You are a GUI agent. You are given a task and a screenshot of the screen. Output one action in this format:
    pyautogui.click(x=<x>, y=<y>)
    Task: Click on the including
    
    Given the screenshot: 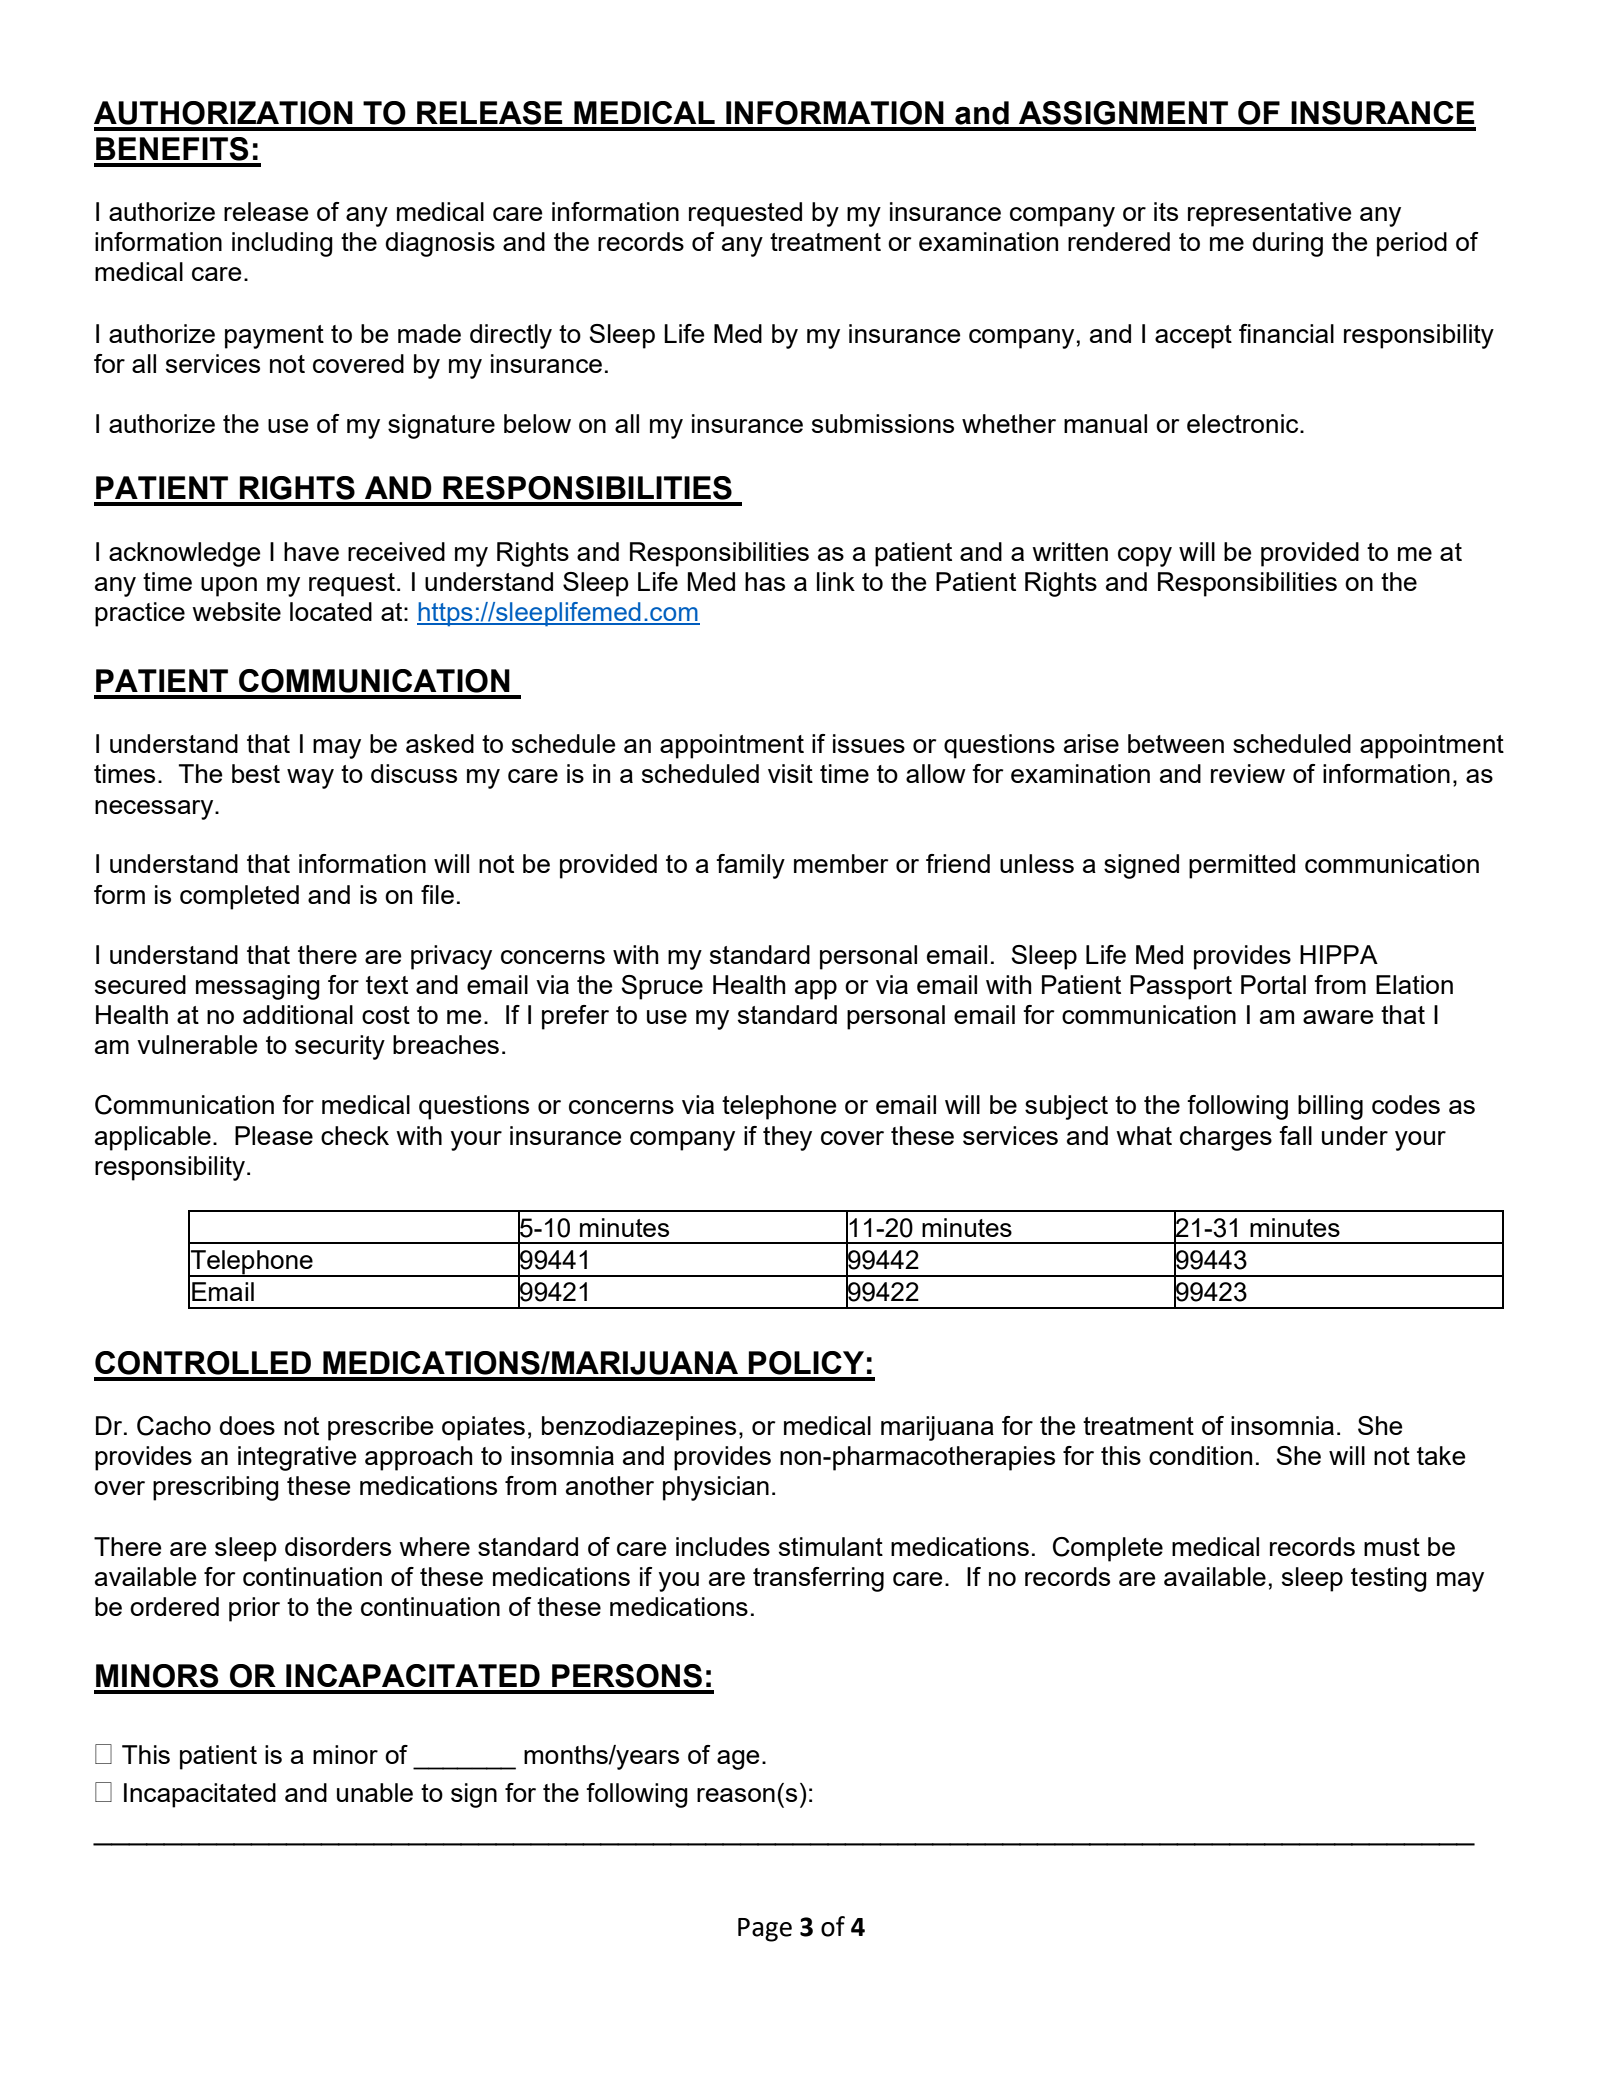 What is the action you would take?
    pyautogui.click(x=282, y=244)
